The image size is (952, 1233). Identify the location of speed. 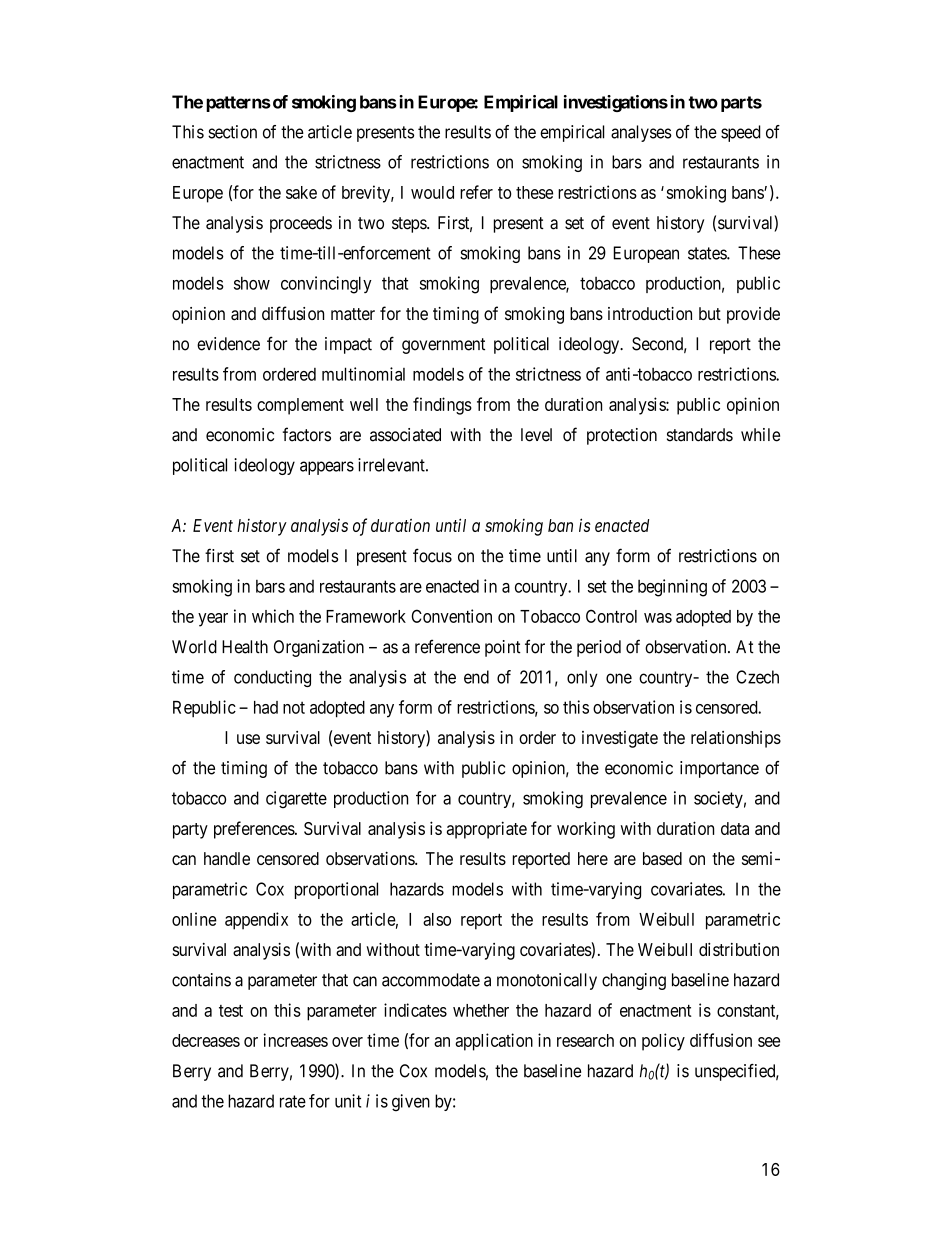
(741, 133).
